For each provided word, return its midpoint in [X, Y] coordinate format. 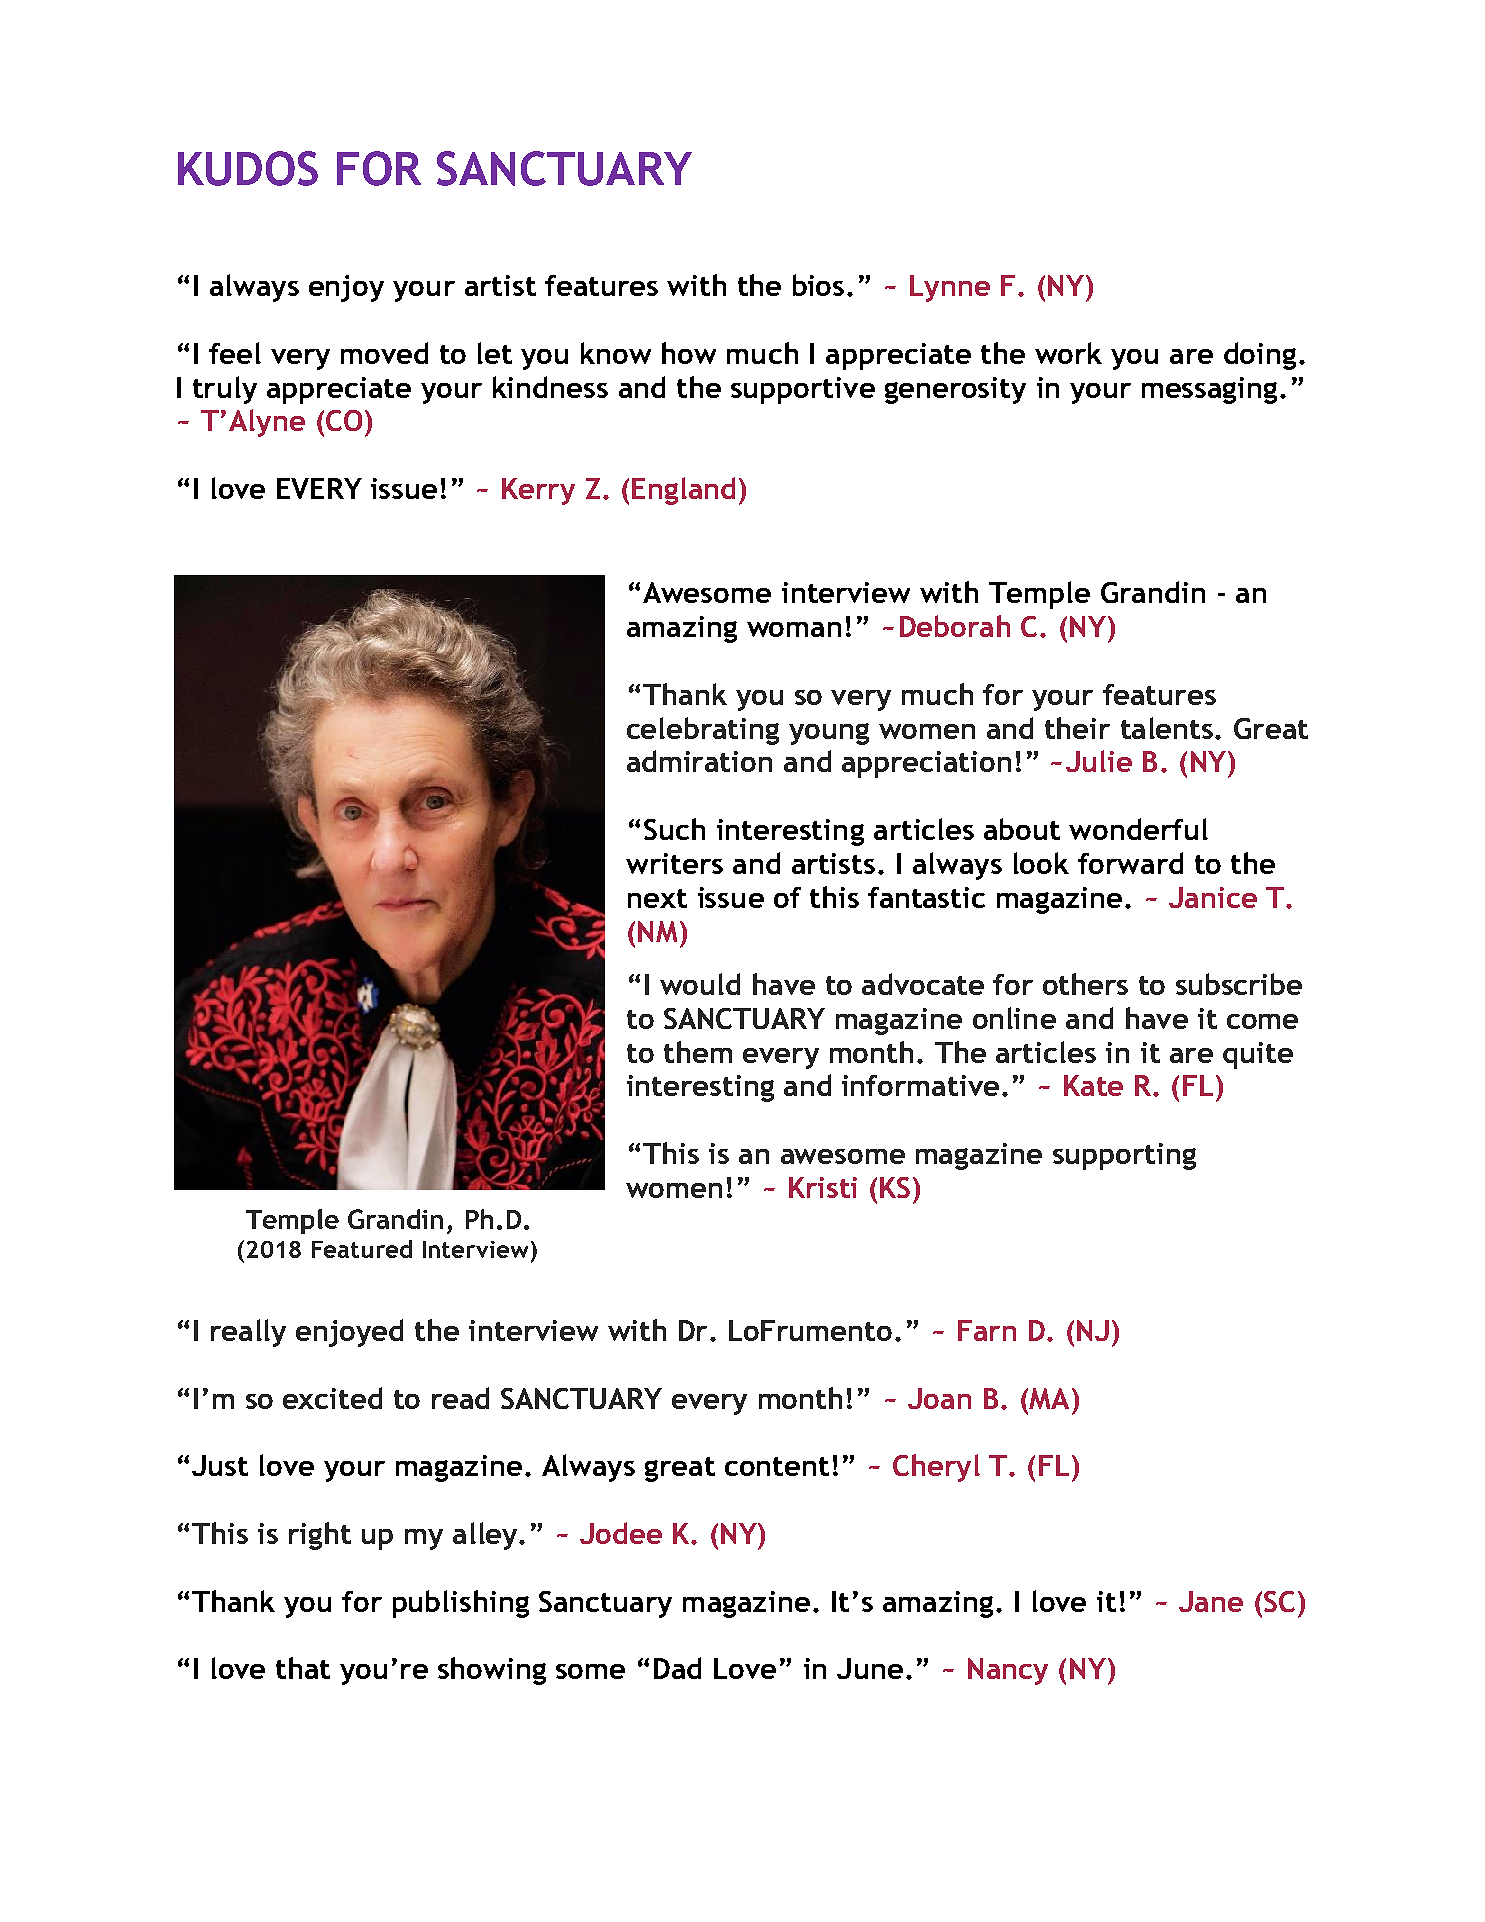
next [657, 898]
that [303, 1668]
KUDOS [248, 168]
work [1068, 353]
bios [818, 285]
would [700, 984]
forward [1130, 863]
